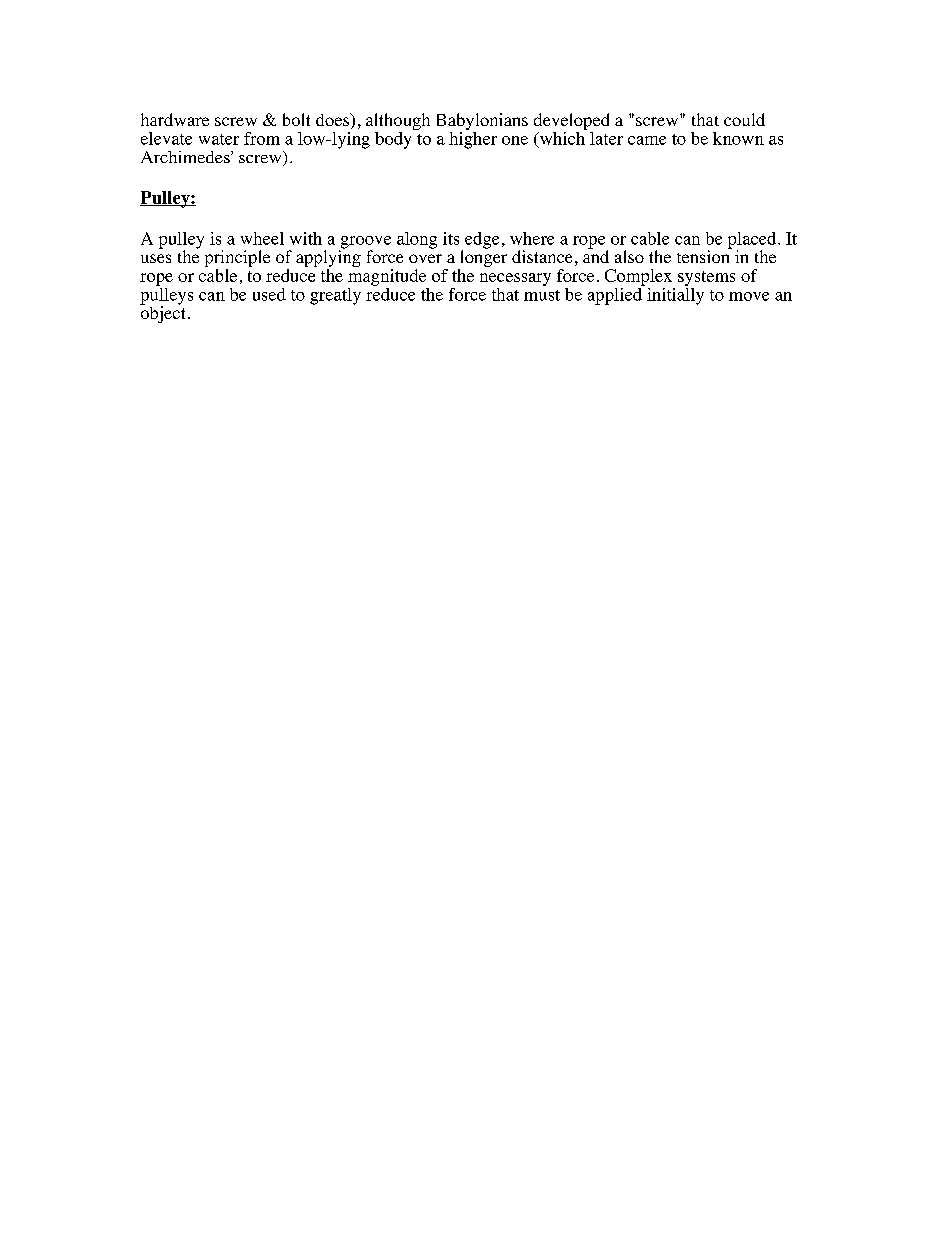 The image size is (952, 1233). I want to click on edge, so click(482, 240).
